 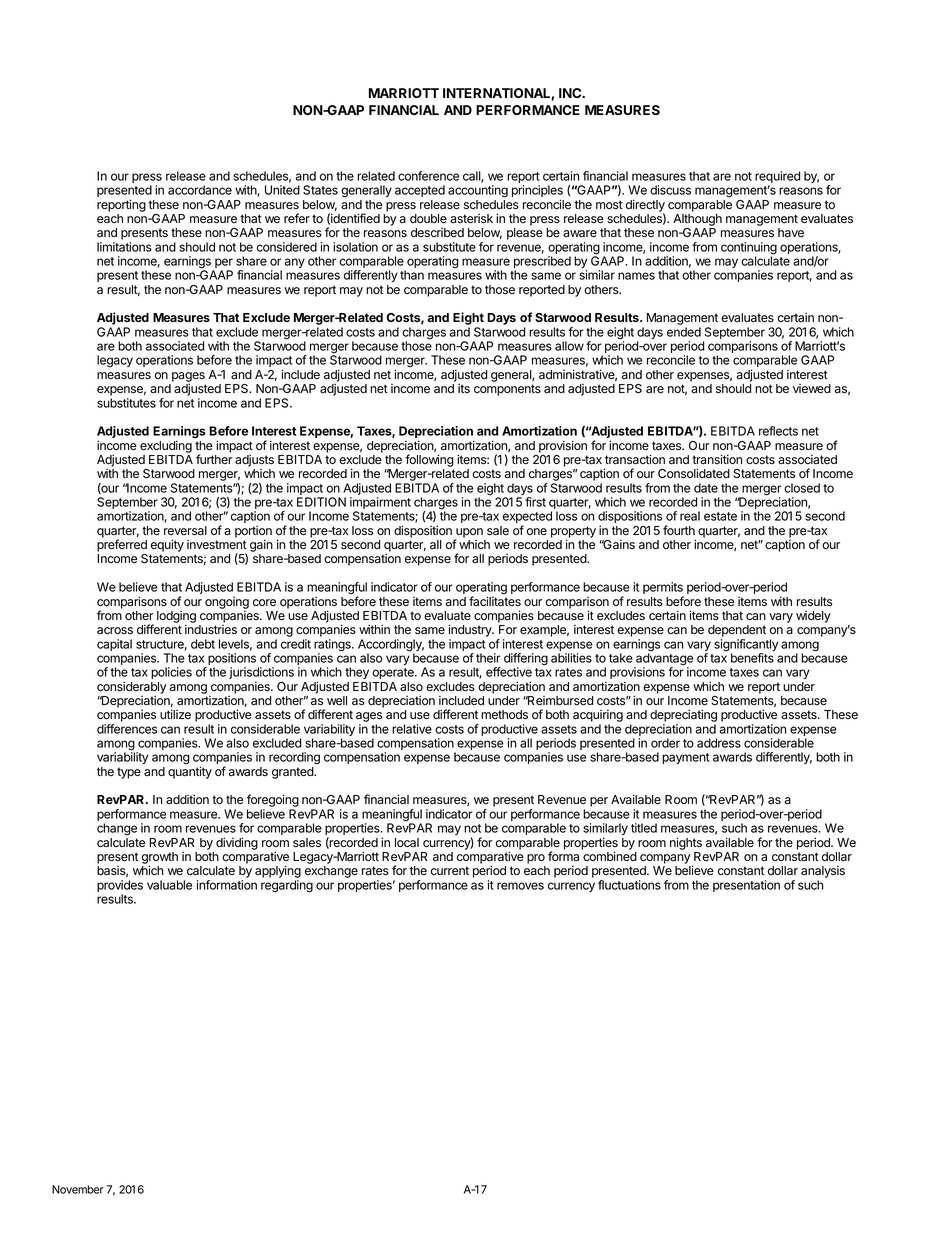 I want to click on analysis, so click(x=823, y=872).
